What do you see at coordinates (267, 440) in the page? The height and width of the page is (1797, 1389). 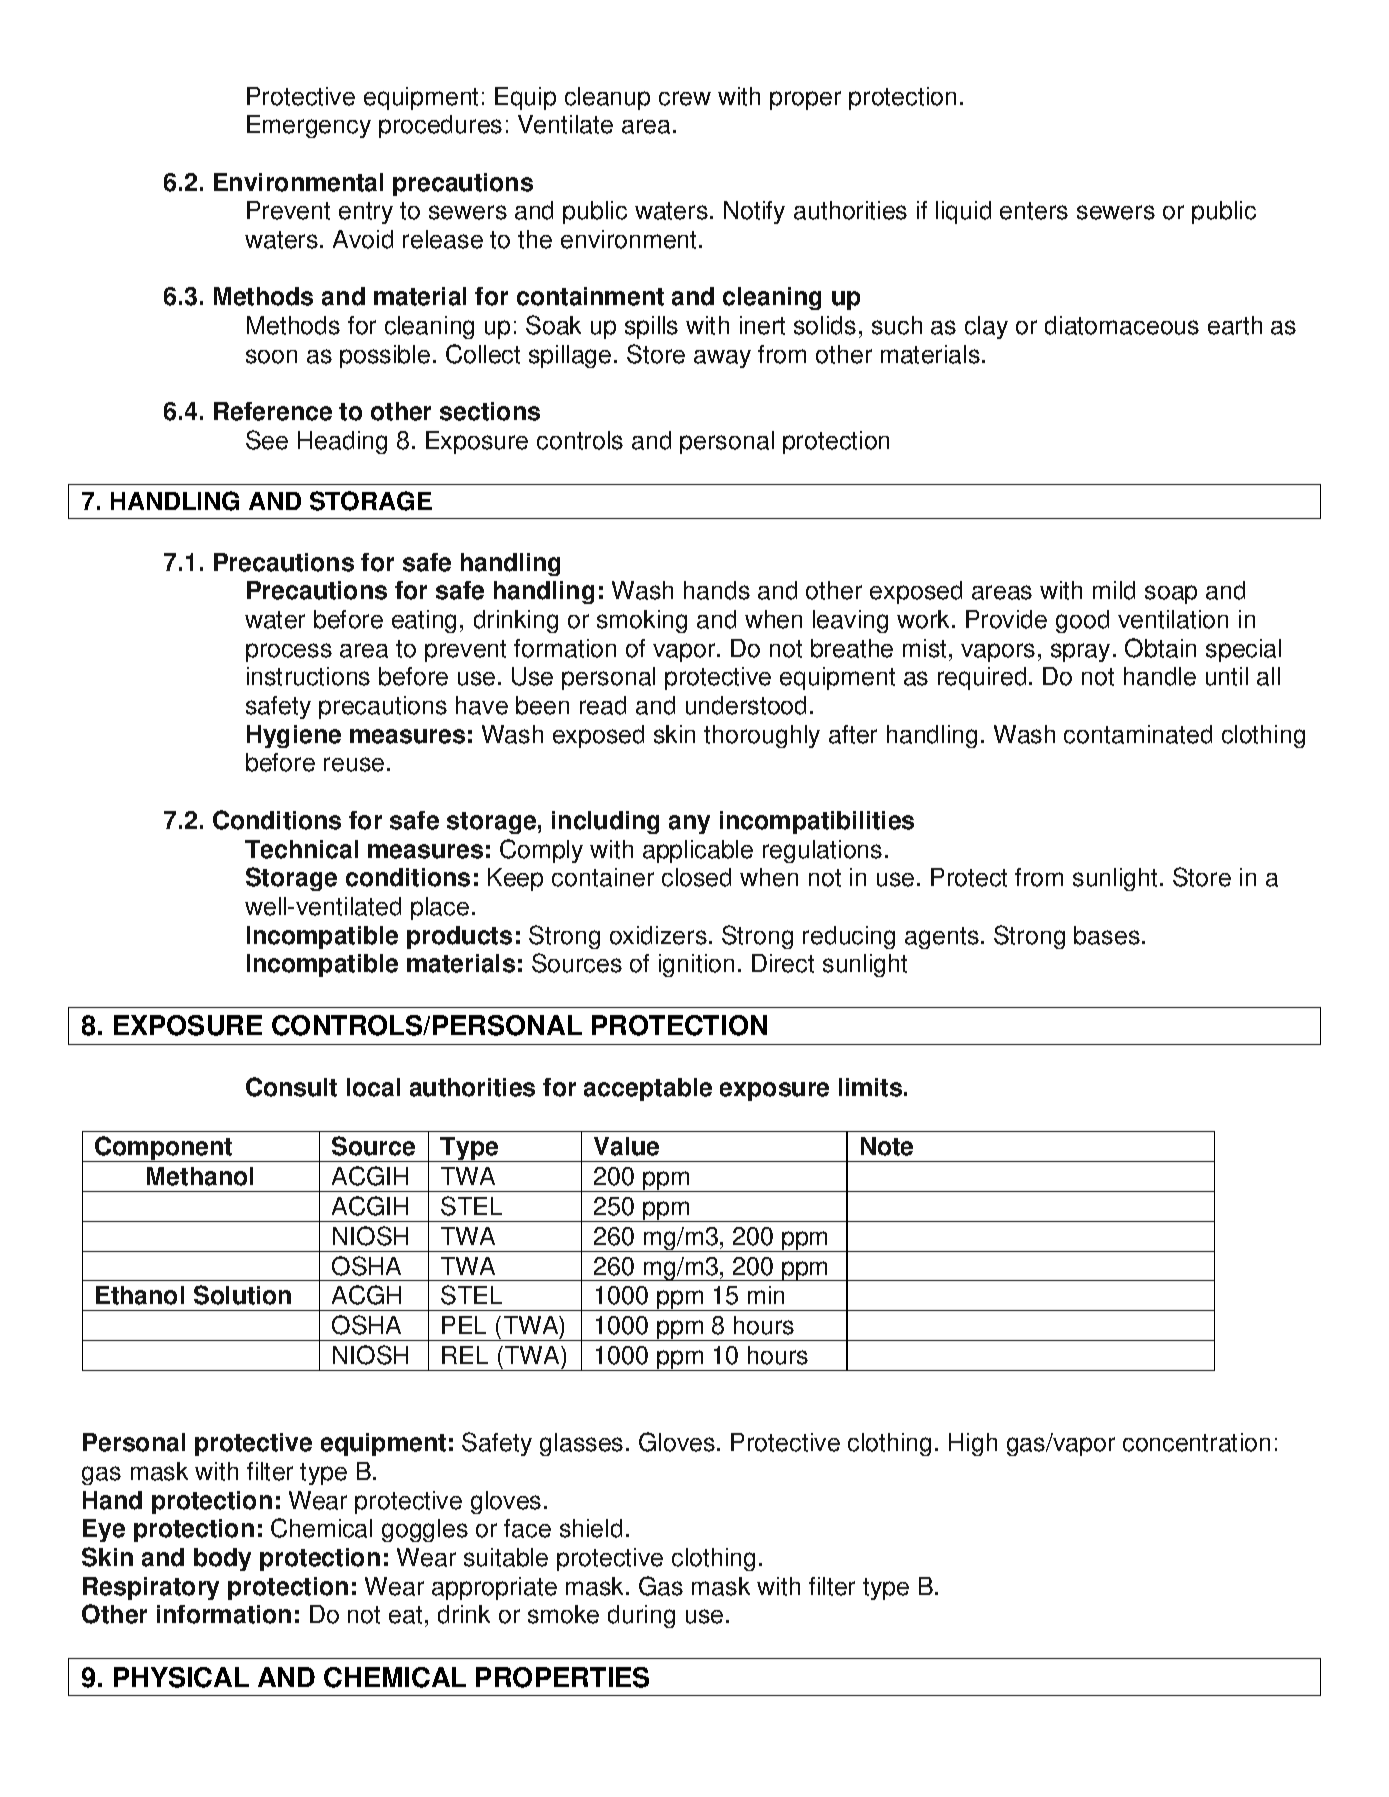 I see `See` at bounding box center [267, 440].
